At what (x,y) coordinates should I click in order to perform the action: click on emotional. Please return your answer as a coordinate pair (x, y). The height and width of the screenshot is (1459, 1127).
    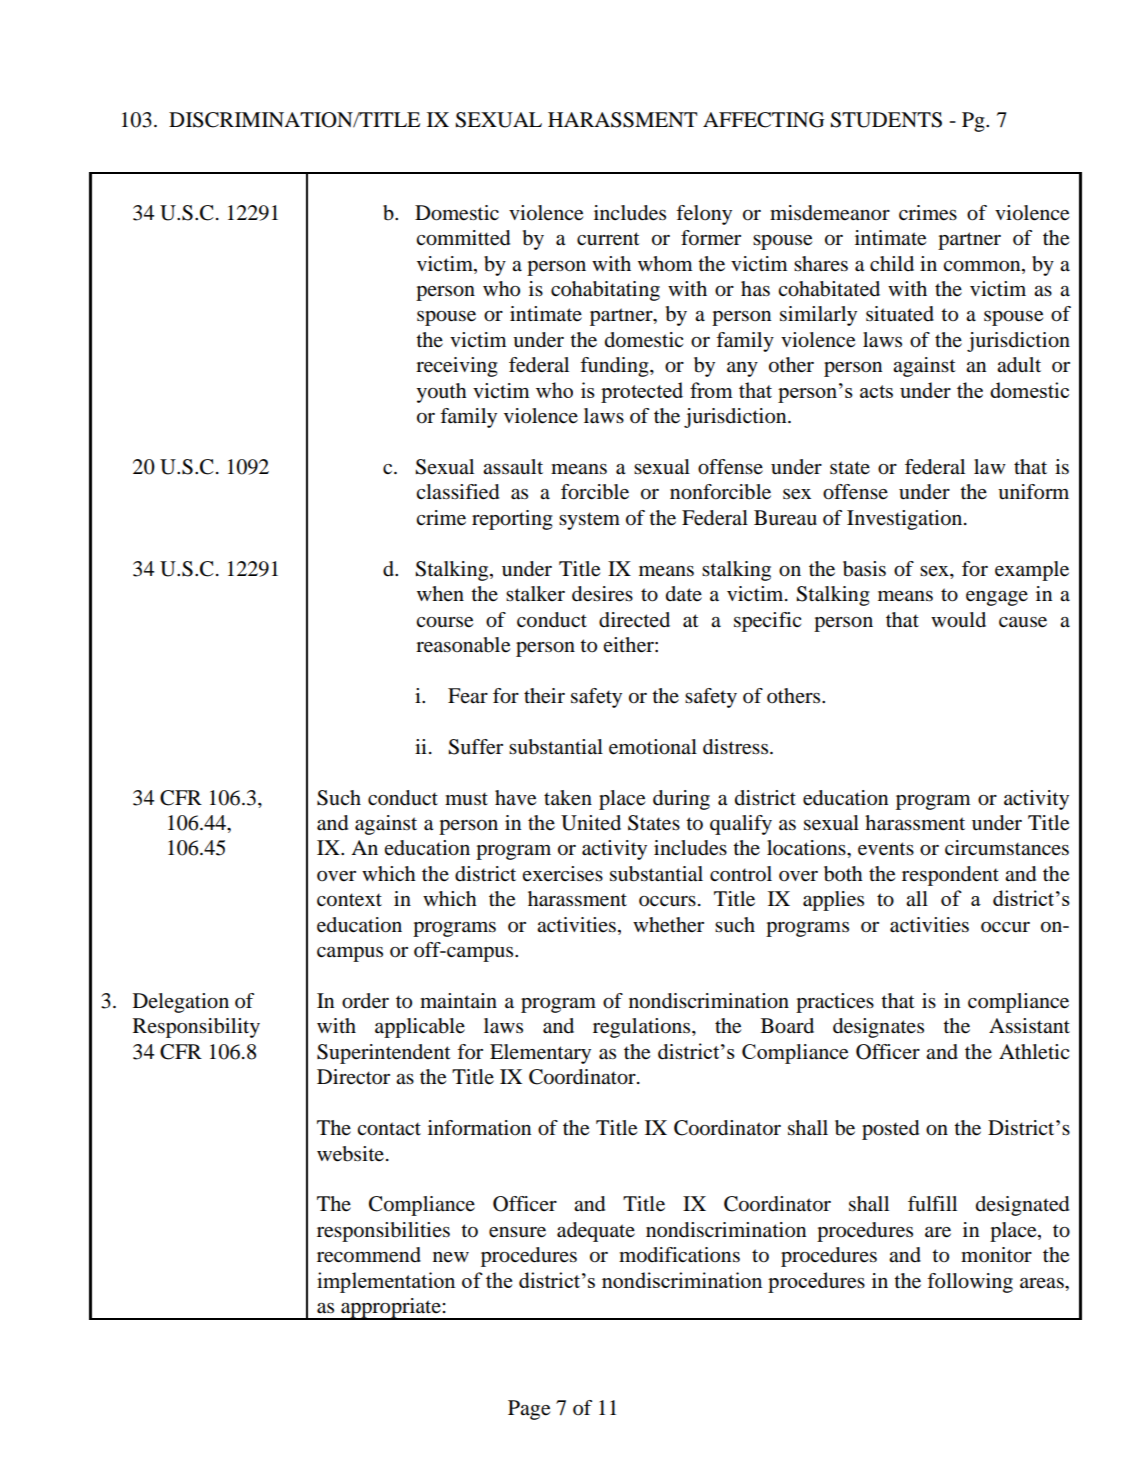
    Looking at the image, I should click on (653, 747).
